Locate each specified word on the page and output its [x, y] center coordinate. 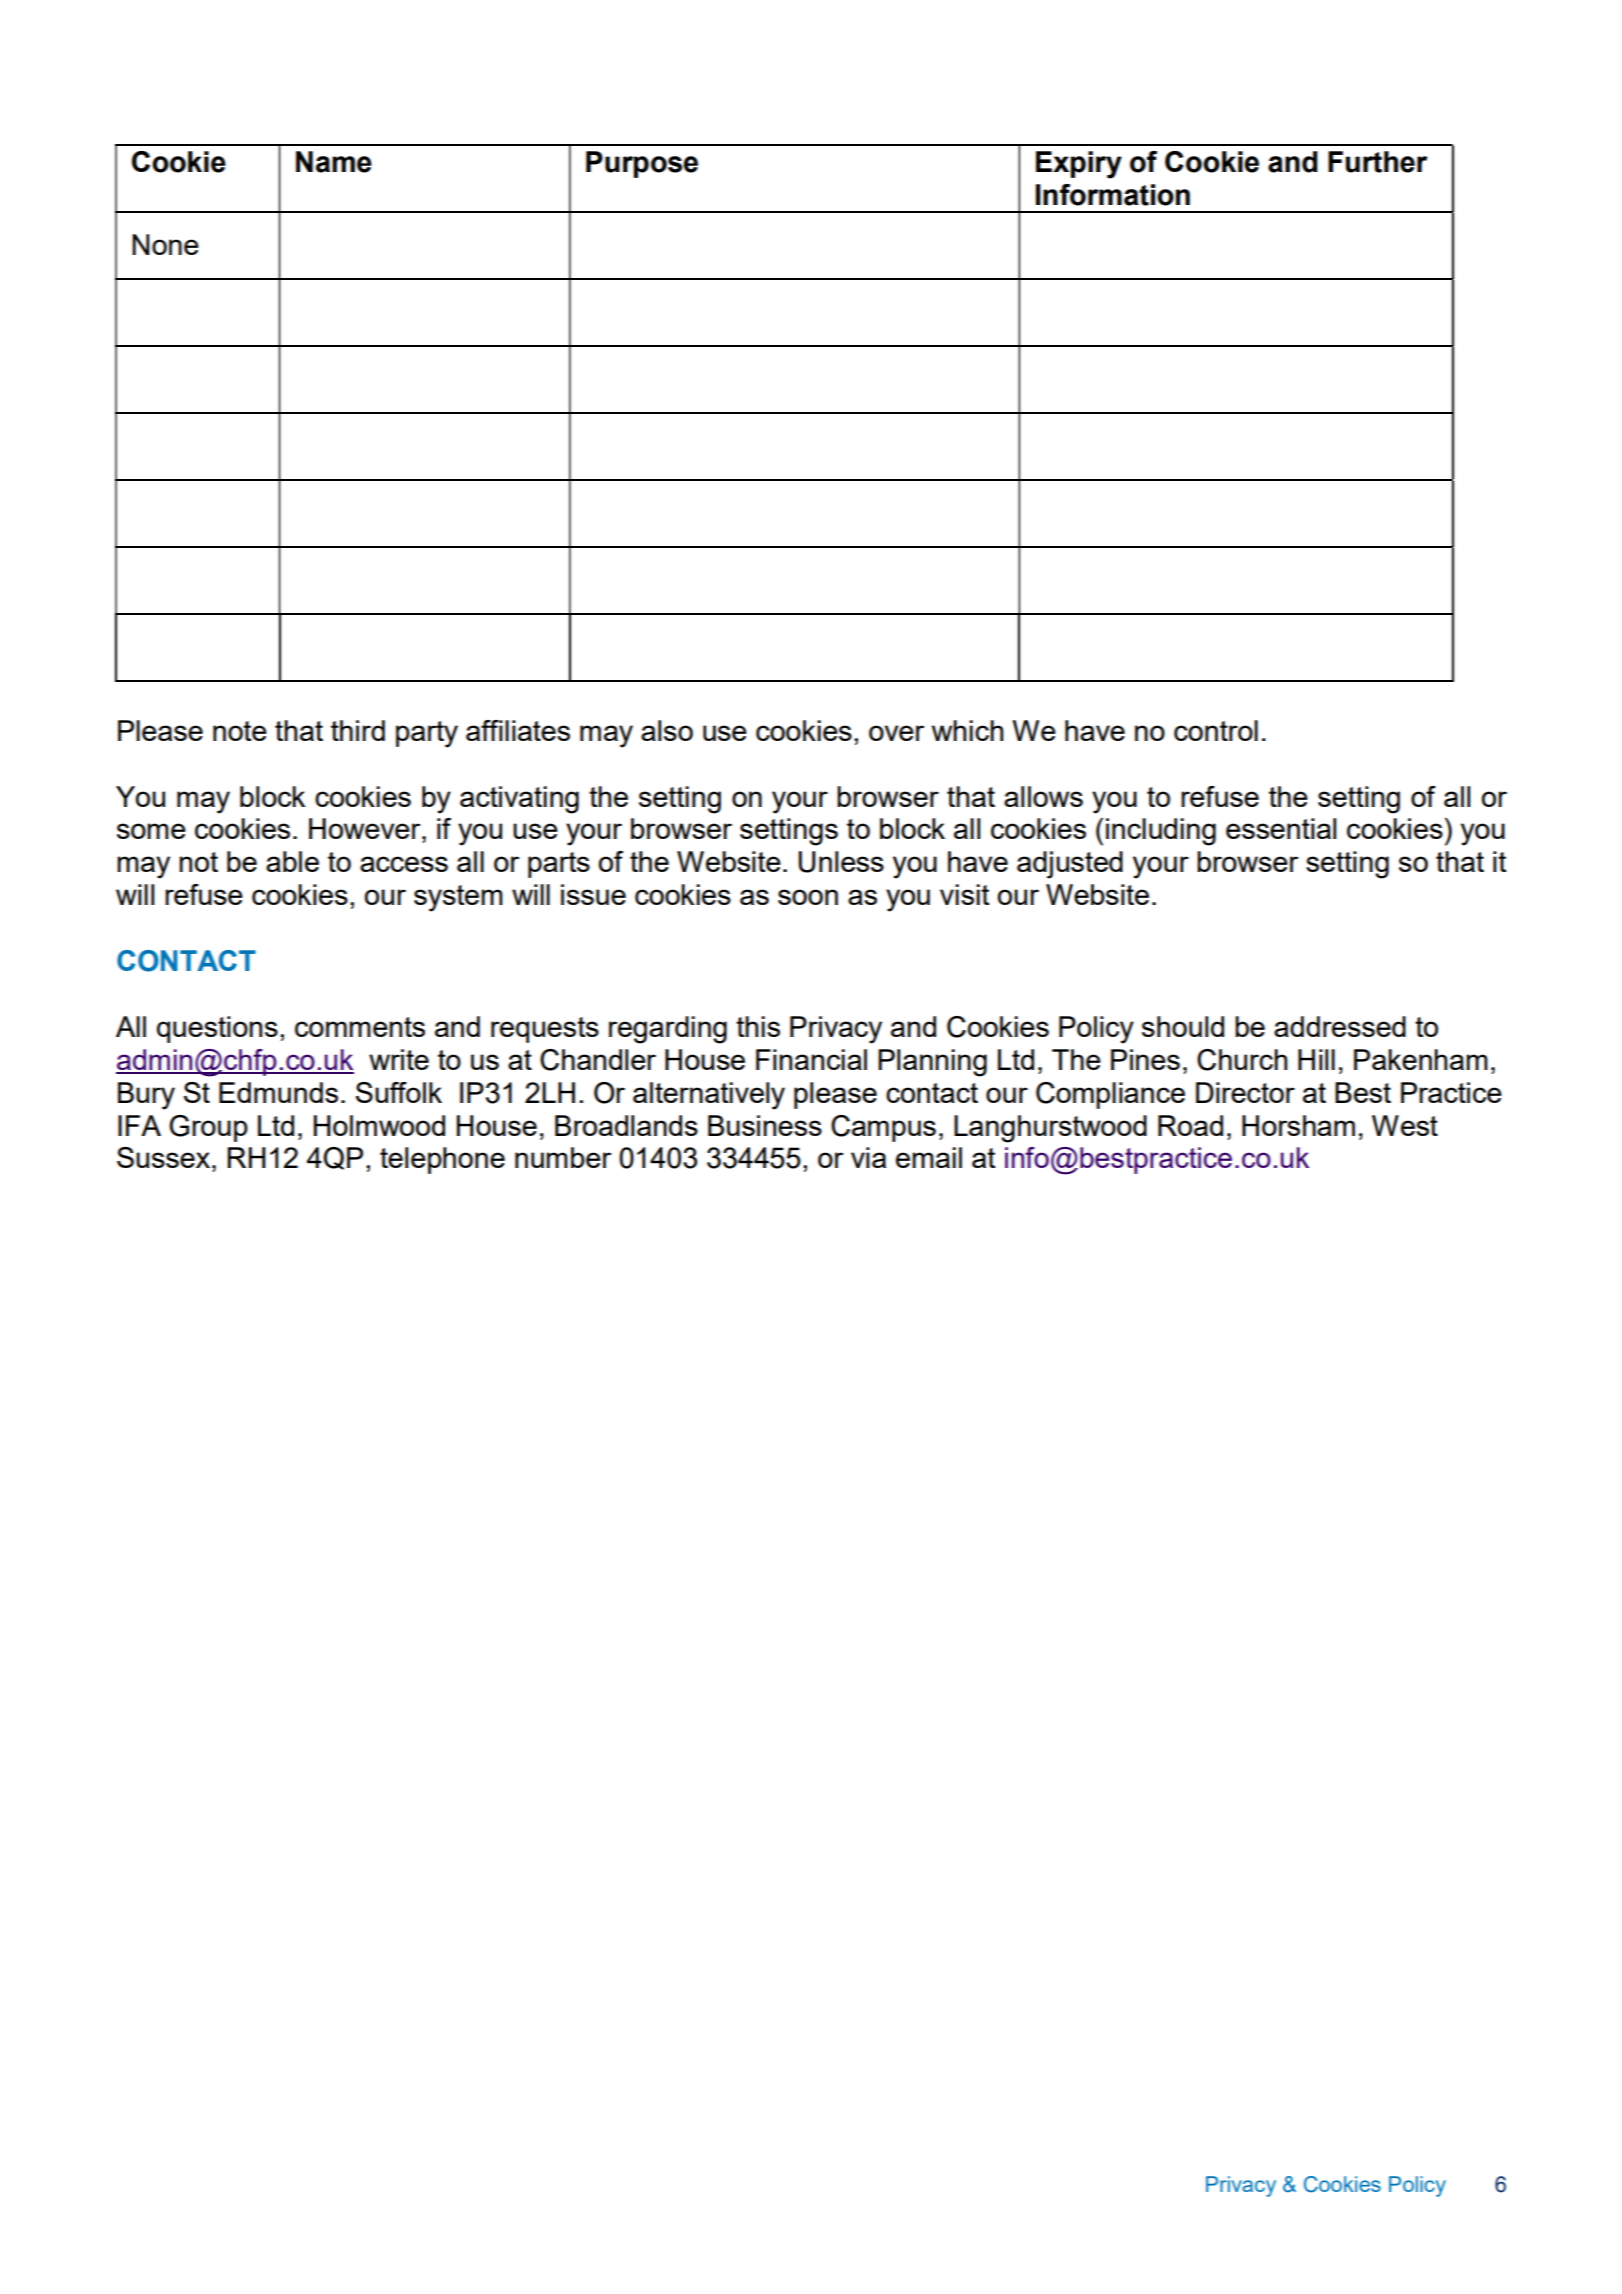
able [292, 861]
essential [1281, 828]
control [1216, 730]
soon [808, 897]
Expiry [1079, 165]
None [165, 244]
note [240, 731]
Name [334, 162]
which [967, 730]
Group [208, 1128]
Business [765, 1125]
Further [1378, 162]
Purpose [642, 164]
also [667, 730]
